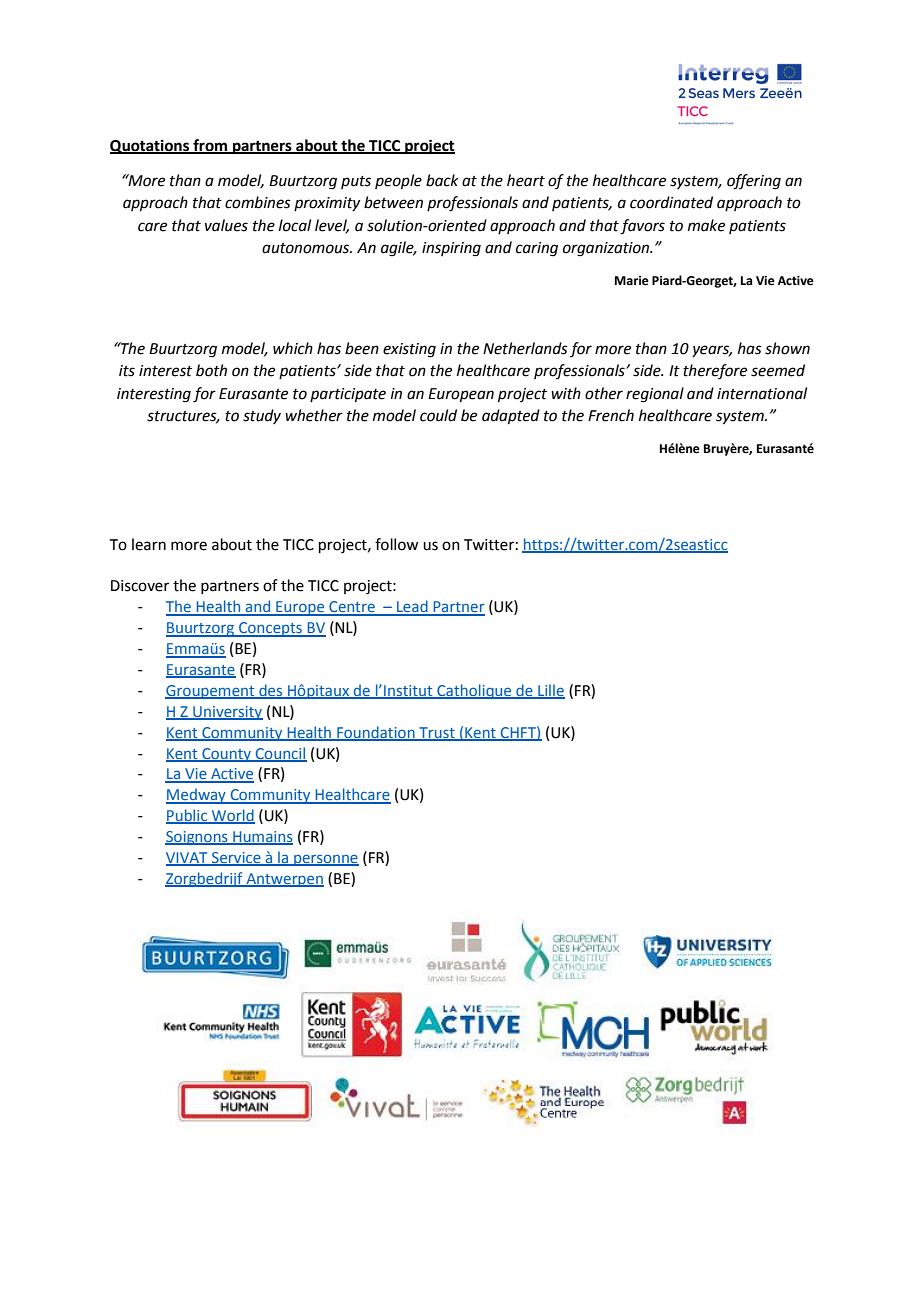 This screenshot has height=1308, width=924. Describe the element at coordinates (149, 544) in the screenshot. I see `learn` at that location.
